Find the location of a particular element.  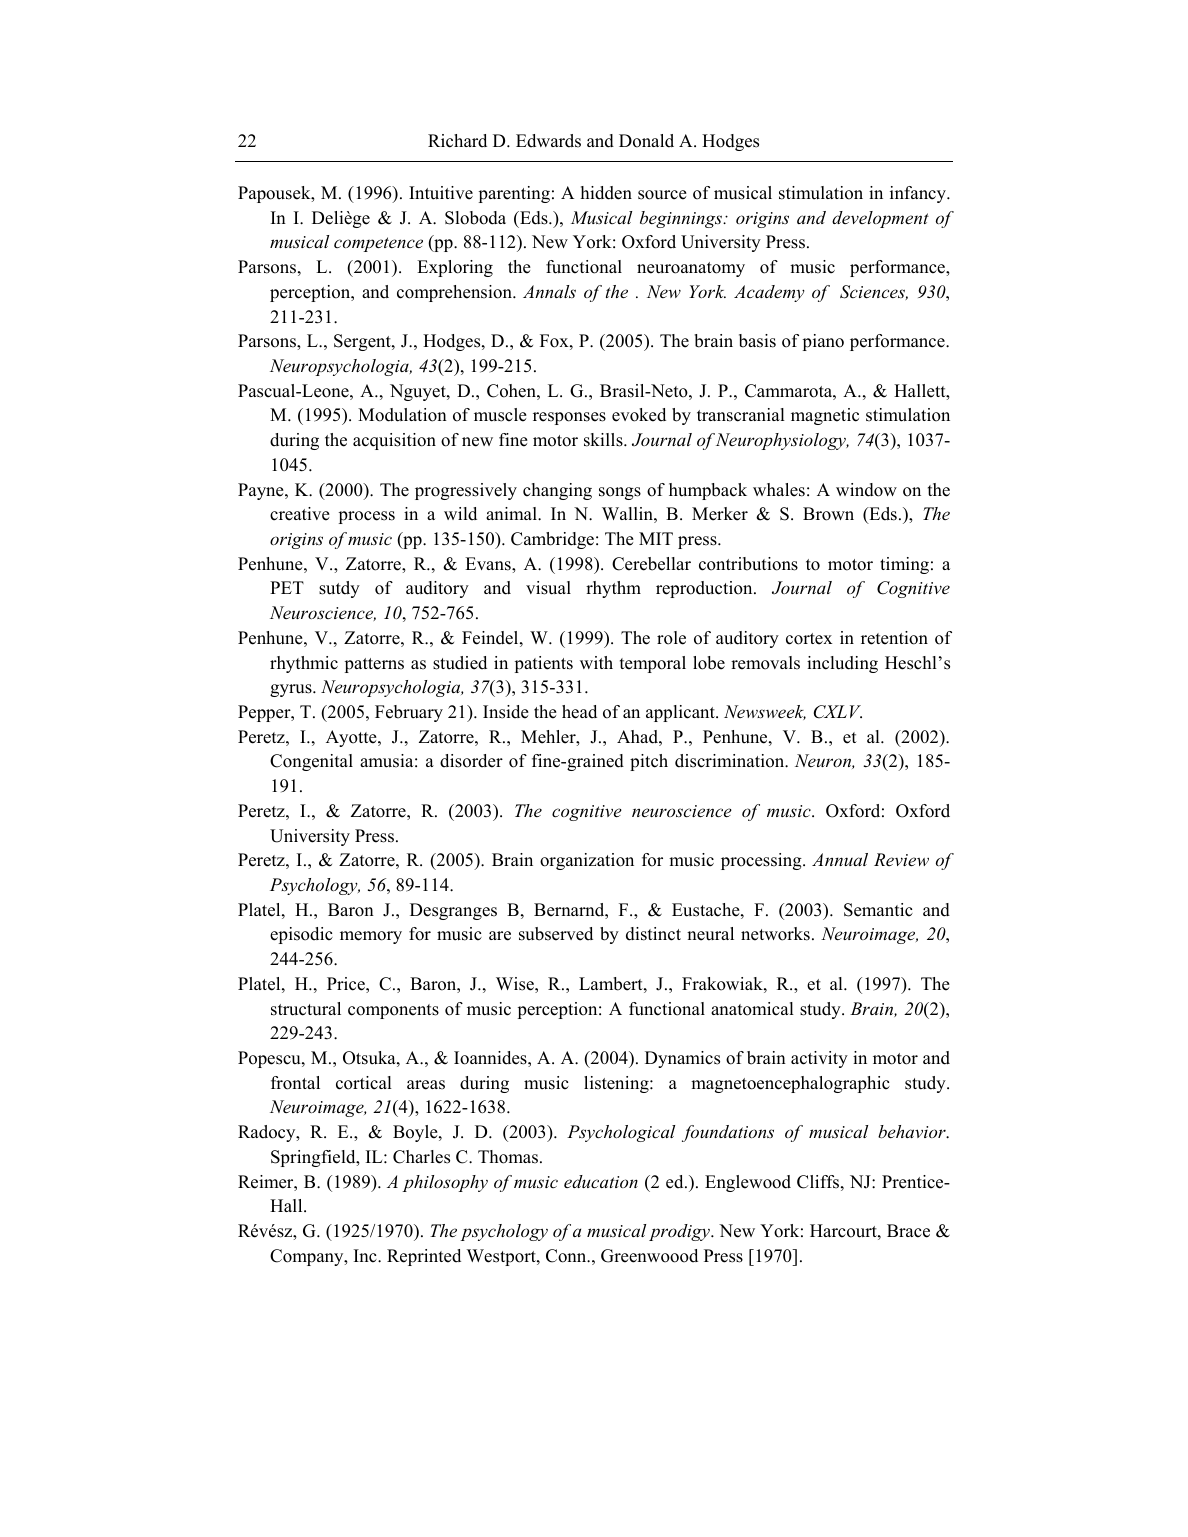

gyrus is located at coordinates (292, 690).
